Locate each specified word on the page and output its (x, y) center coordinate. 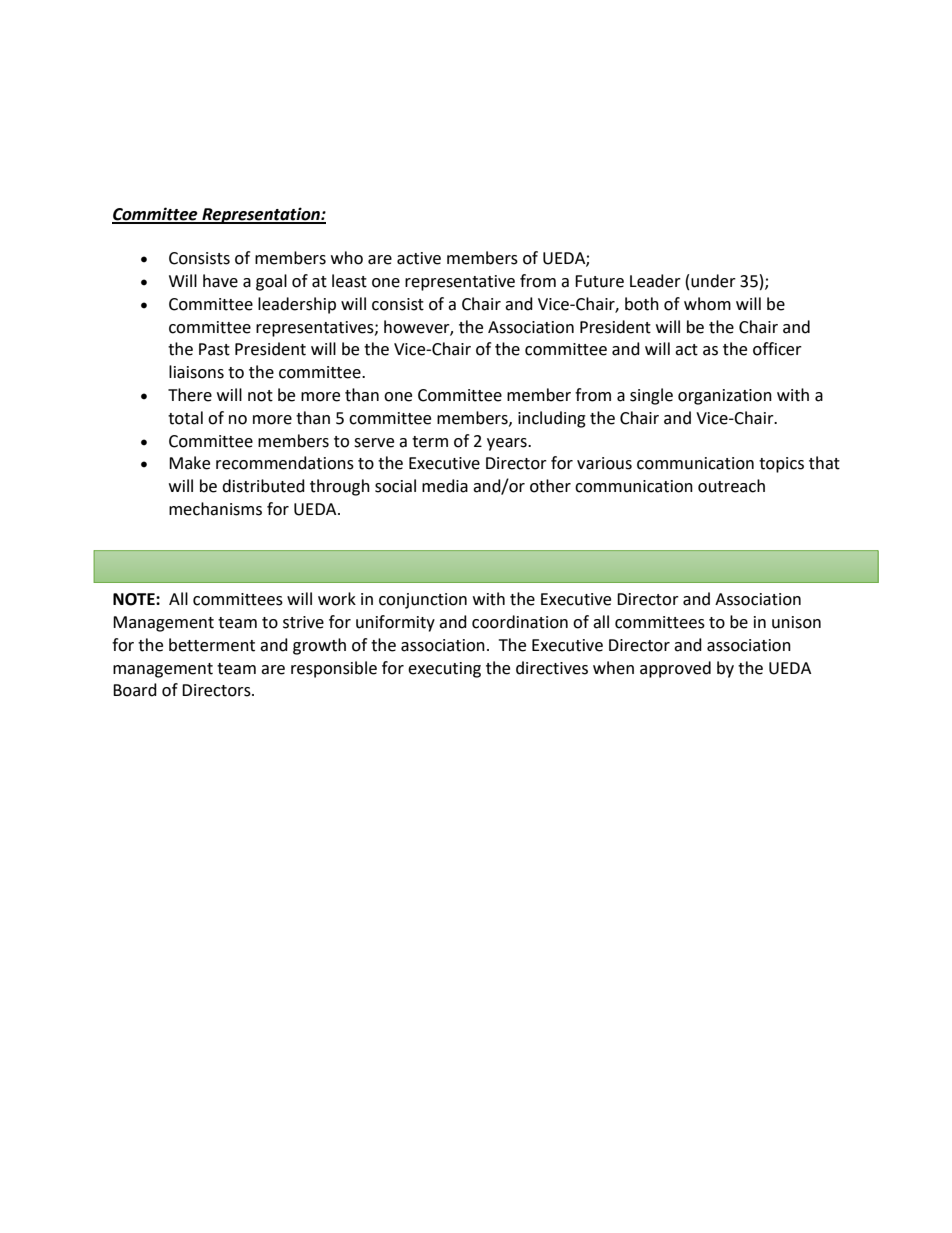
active (419, 258)
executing (444, 670)
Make (189, 463)
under (713, 281)
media (445, 486)
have (220, 281)
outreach (731, 486)
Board (135, 690)
